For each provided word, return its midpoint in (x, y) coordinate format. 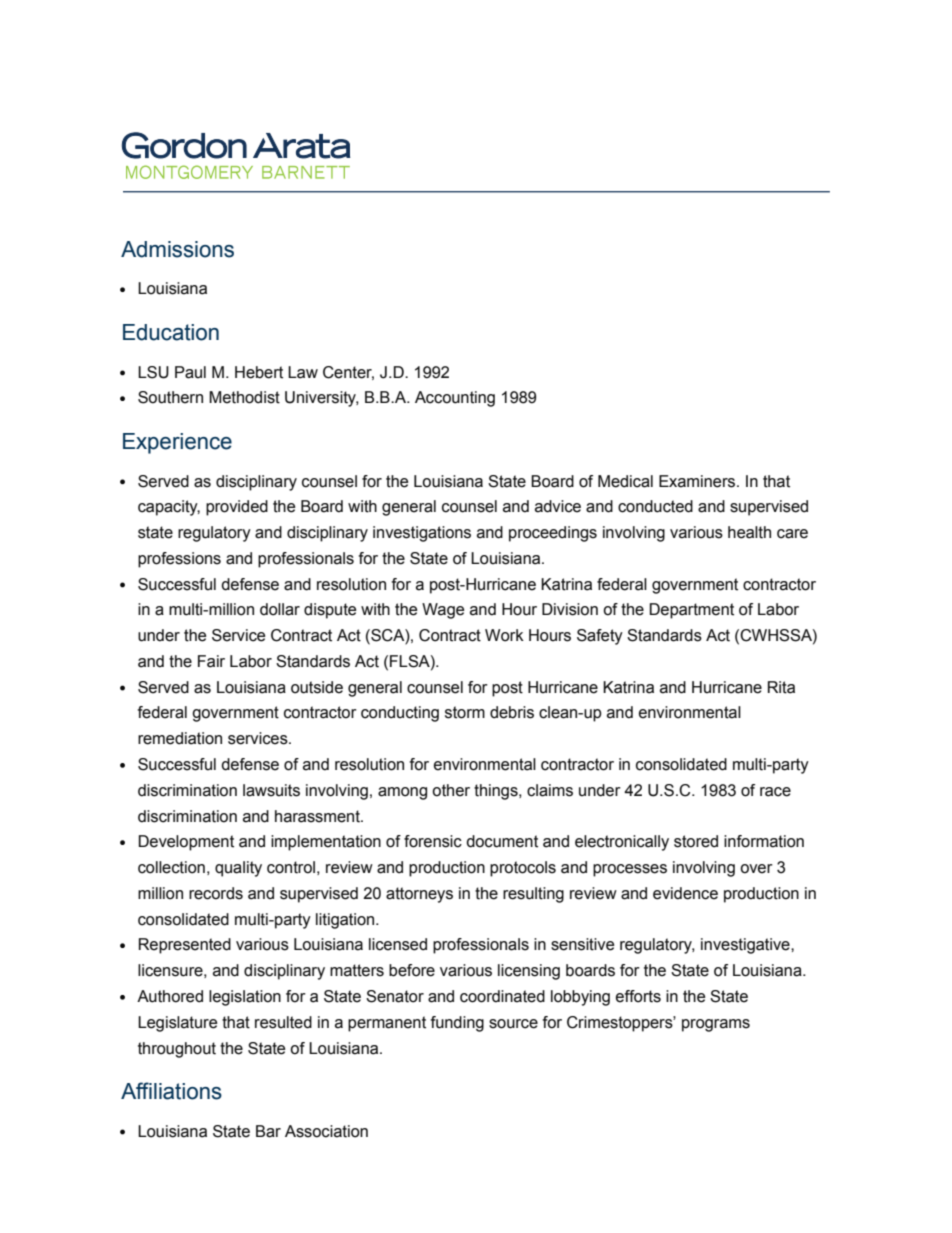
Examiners (698, 481)
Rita (781, 687)
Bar (268, 1131)
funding (457, 1024)
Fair (211, 661)
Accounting (455, 399)
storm (465, 712)
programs (716, 1025)
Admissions (177, 249)
